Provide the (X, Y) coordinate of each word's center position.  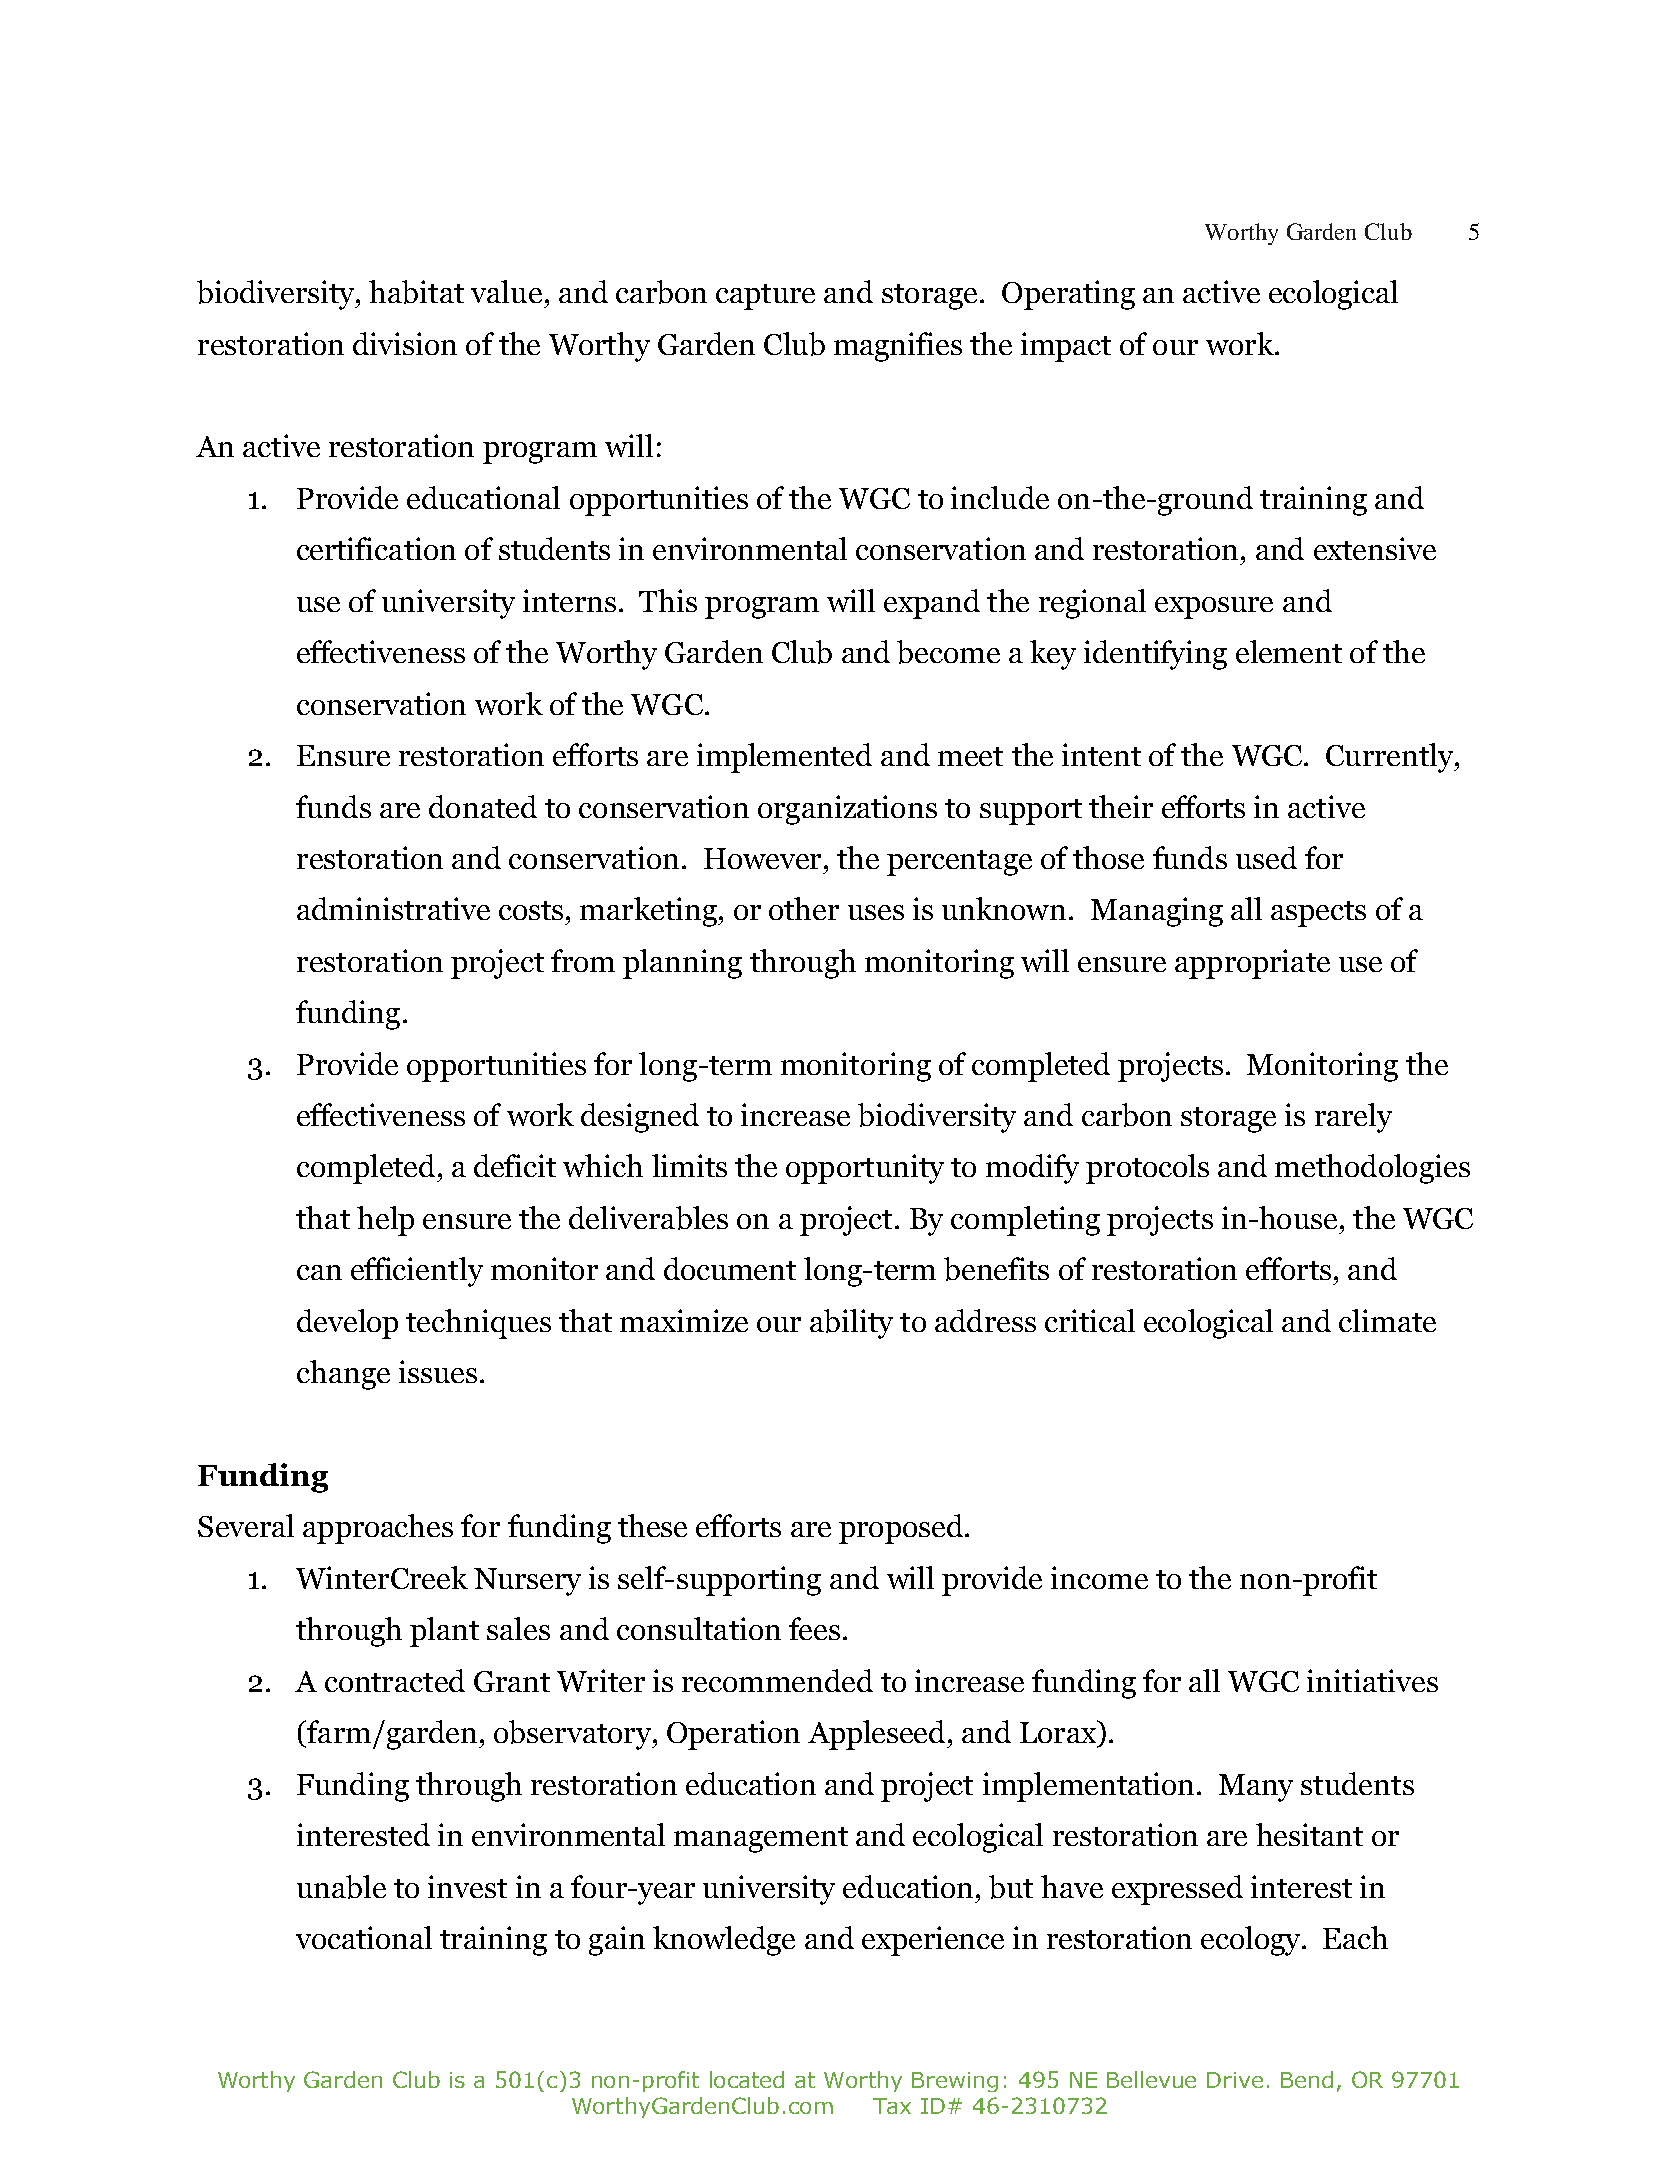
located (747, 2079)
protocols (1147, 1169)
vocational (364, 1937)
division (405, 343)
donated (483, 806)
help (385, 1221)
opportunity (865, 1169)
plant (444, 1632)
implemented (784, 758)
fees (814, 1628)
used (1266, 857)
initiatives (1372, 1680)
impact (1066, 347)
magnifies (898, 347)
